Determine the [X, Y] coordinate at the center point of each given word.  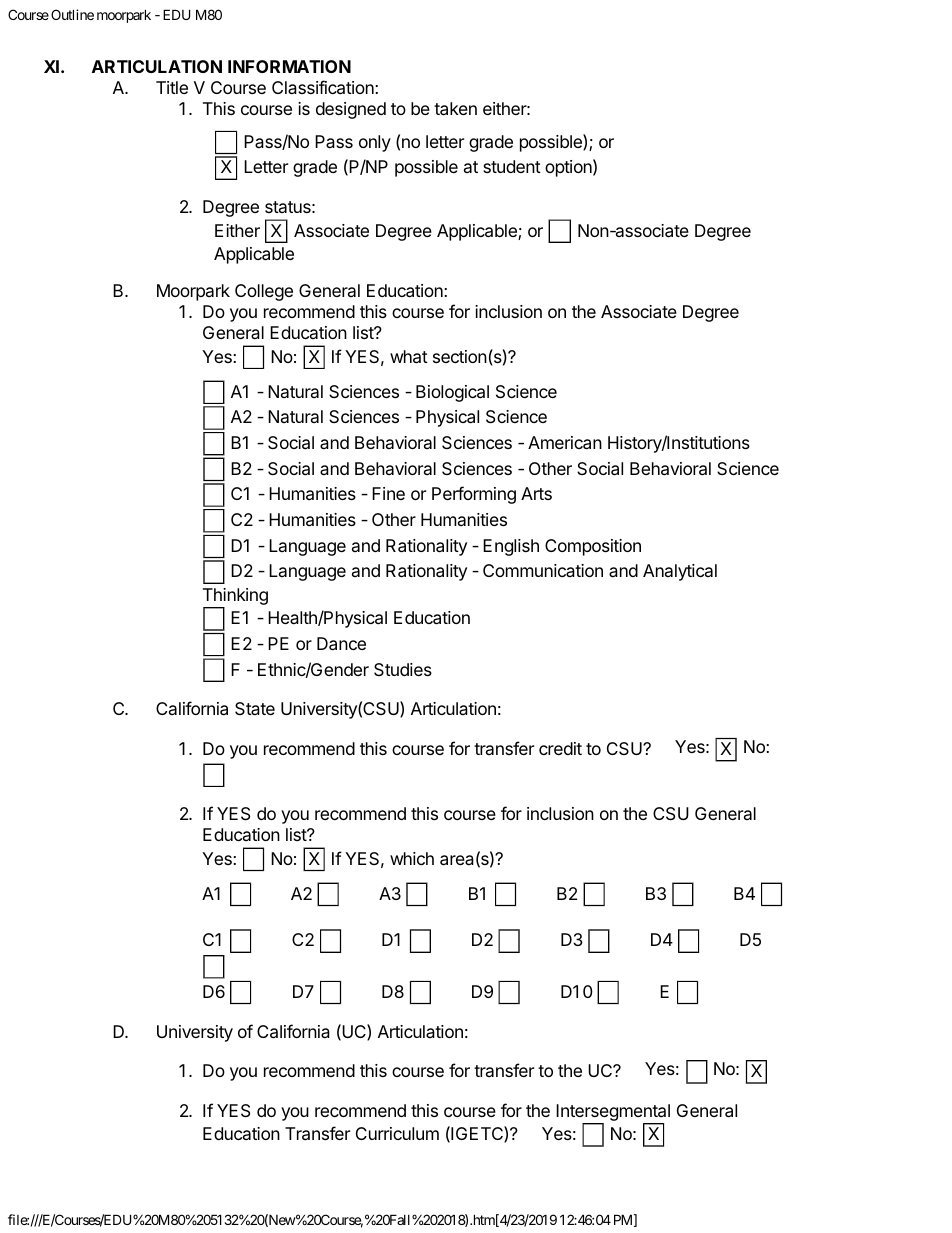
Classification [324, 87]
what [409, 357]
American [565, 443]
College [264, 292]
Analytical [680, 572]
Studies [403, 669]
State [255, 708]
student [512, 166]
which [412, 858]
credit [560, 748]
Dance [341, 644]
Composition [593, 547]
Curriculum [397, 1133]
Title [172, 87]
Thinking [235, 598]
